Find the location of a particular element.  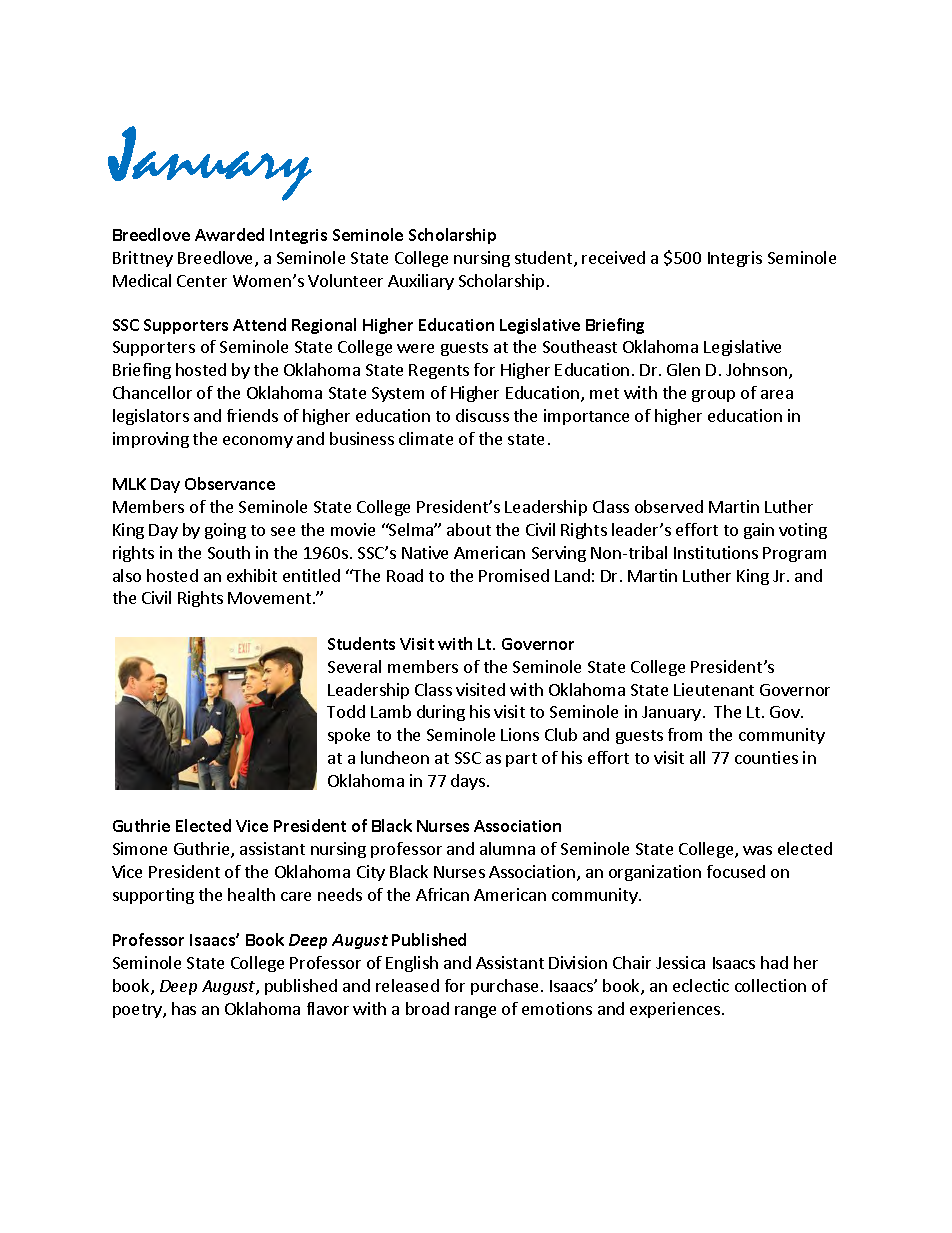

Auxiliary is located at coordinates (421, 282).
